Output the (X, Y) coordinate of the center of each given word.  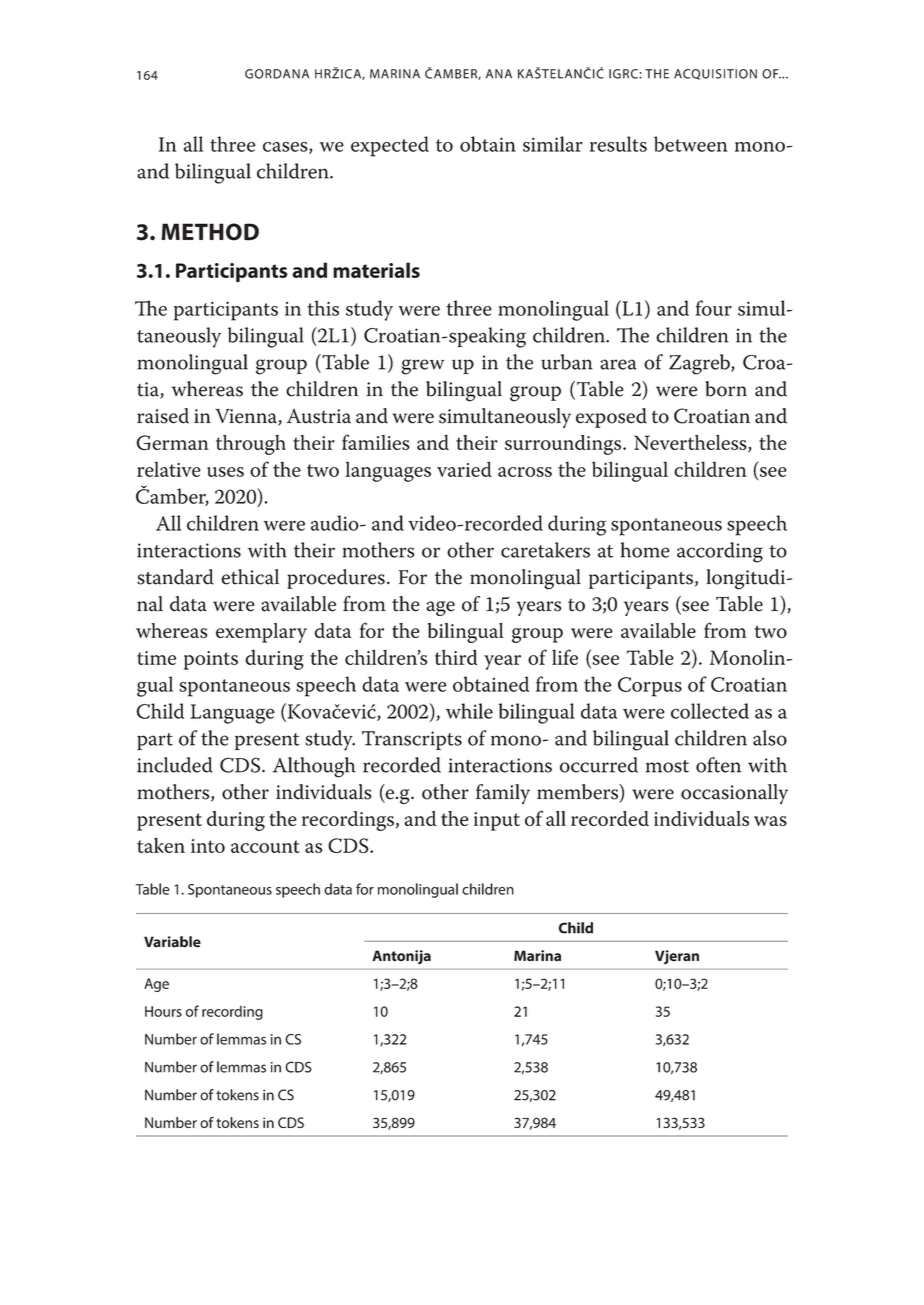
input (497, 821)
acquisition (715, 74)
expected (390, 146)
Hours (163, 1011)
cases (286, 148)
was (770, 821)
